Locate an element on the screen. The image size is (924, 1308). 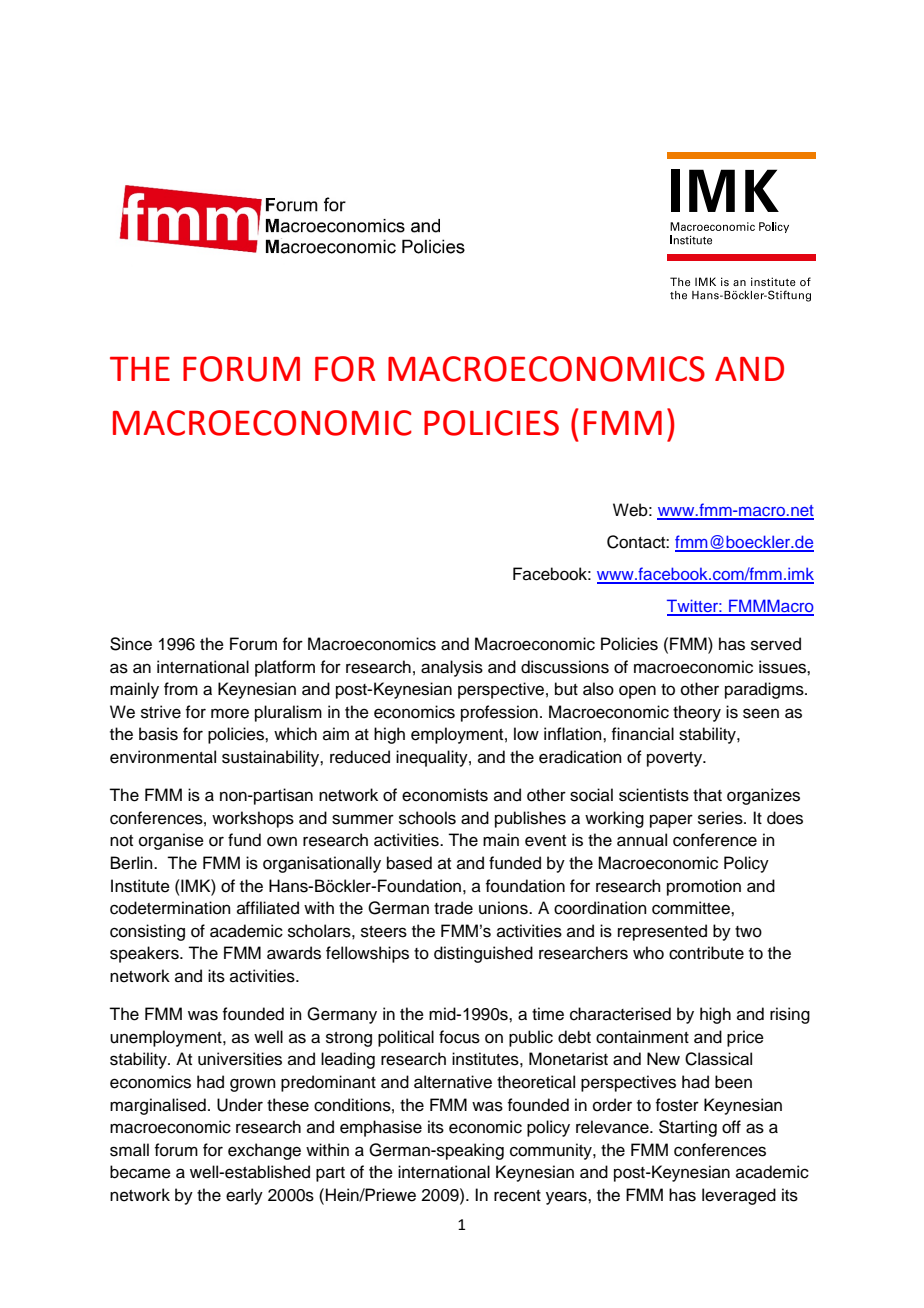
consisting is located at coordinates (147, 932).
